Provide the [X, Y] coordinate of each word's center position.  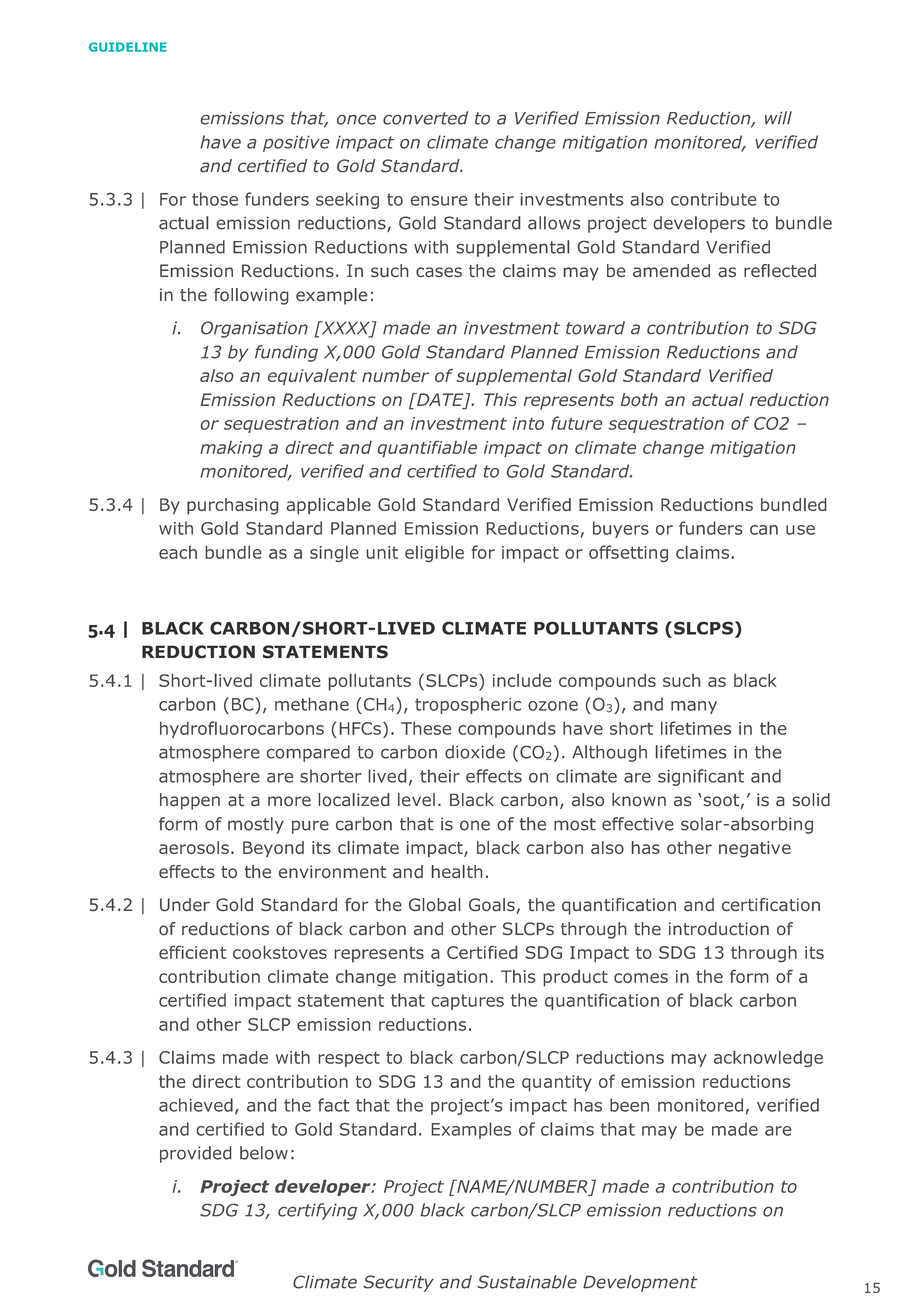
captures [468, 1002]
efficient [192, 952]
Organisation [254, 329]
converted [425, 118]
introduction [719, 929]
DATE [440, 400]
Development [640, 1283]
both [639, 399]
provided [195, 1154]
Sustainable [527, 1282]
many [694, 707]
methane [312, 704]
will [778, 118]
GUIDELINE [128, 47]
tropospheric [468, 705]
